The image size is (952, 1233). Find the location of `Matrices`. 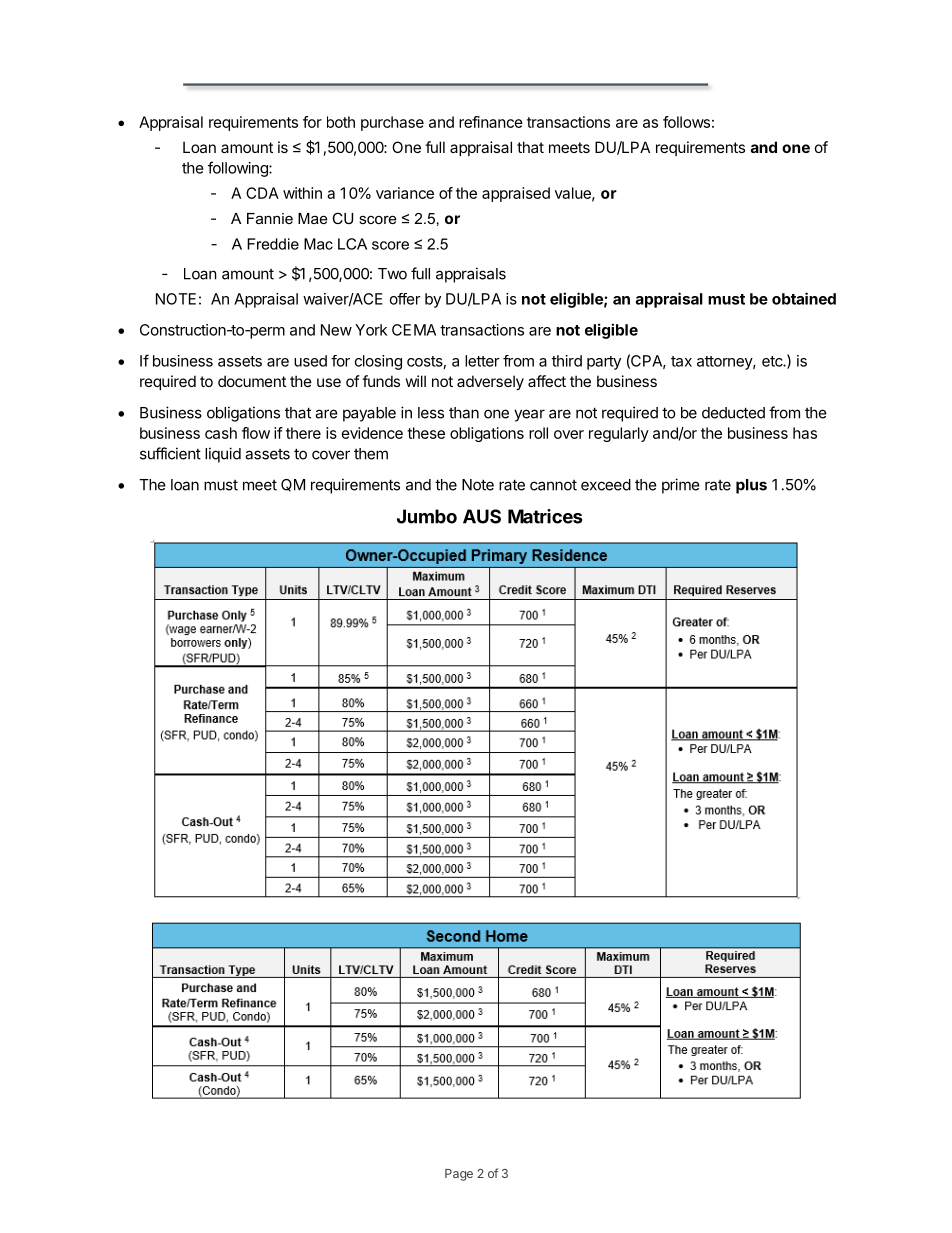

Matrices is located at coordinates (545, 516).
